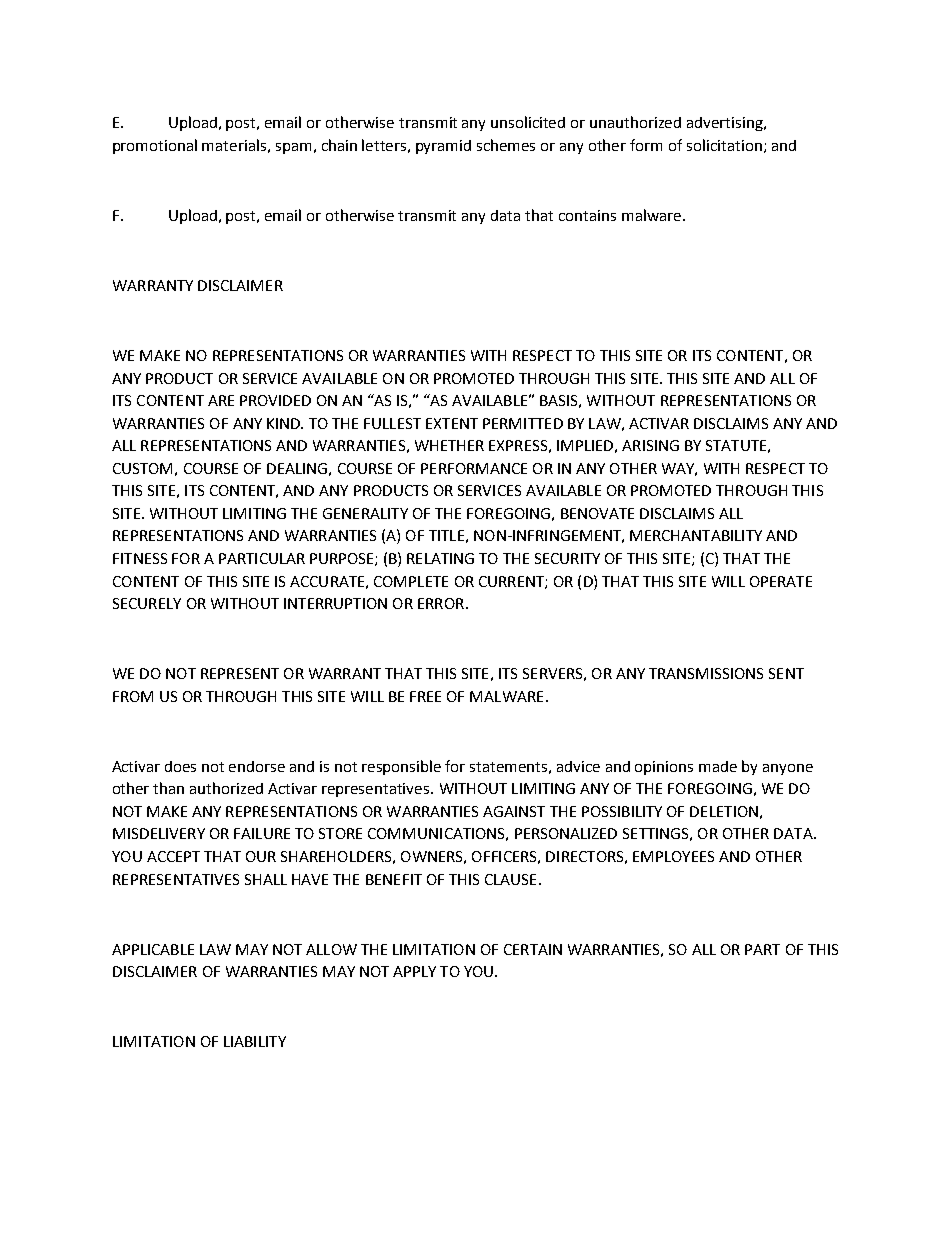 The height and width of the screenshot is (1233, 952). What do you see at coordinates (506, 145) in the screenshot?
I see `schemes` at bounding box center [506, 145].
